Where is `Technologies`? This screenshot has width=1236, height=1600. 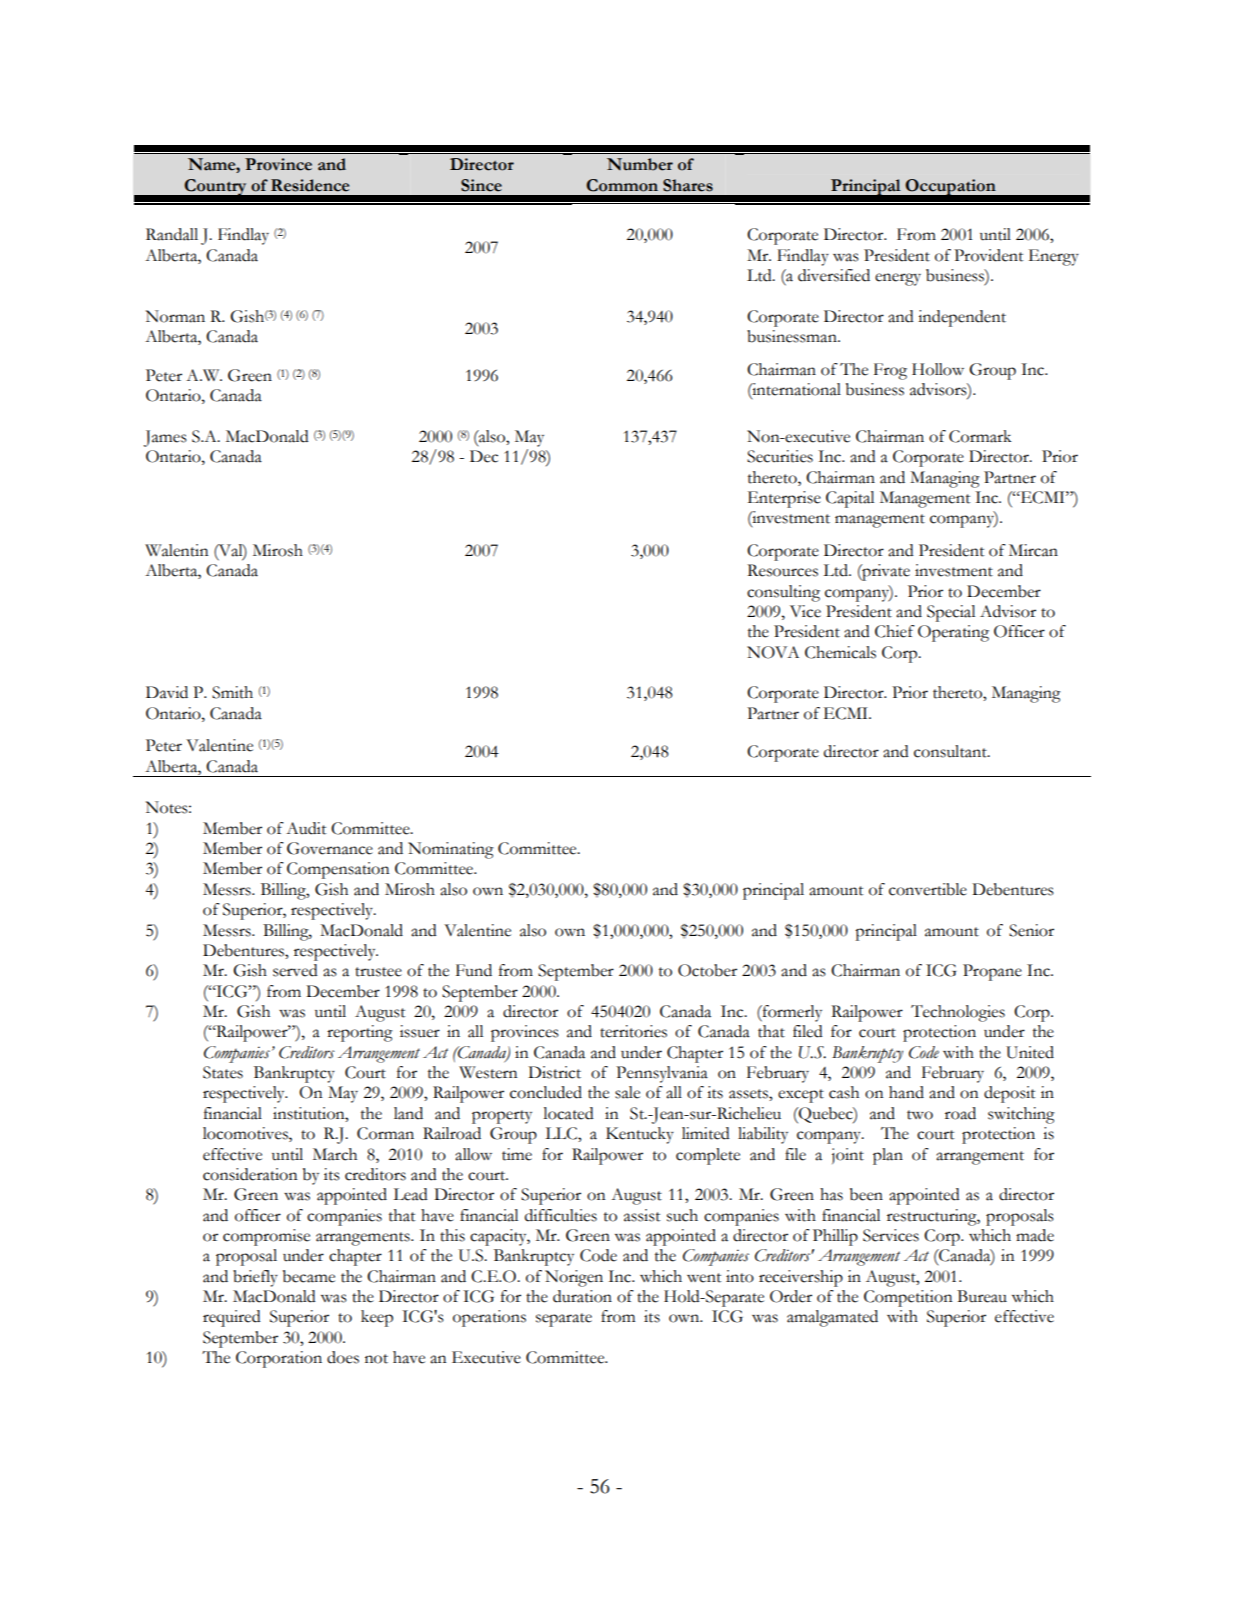 Technologies is located at coordinates (958, 1013).
